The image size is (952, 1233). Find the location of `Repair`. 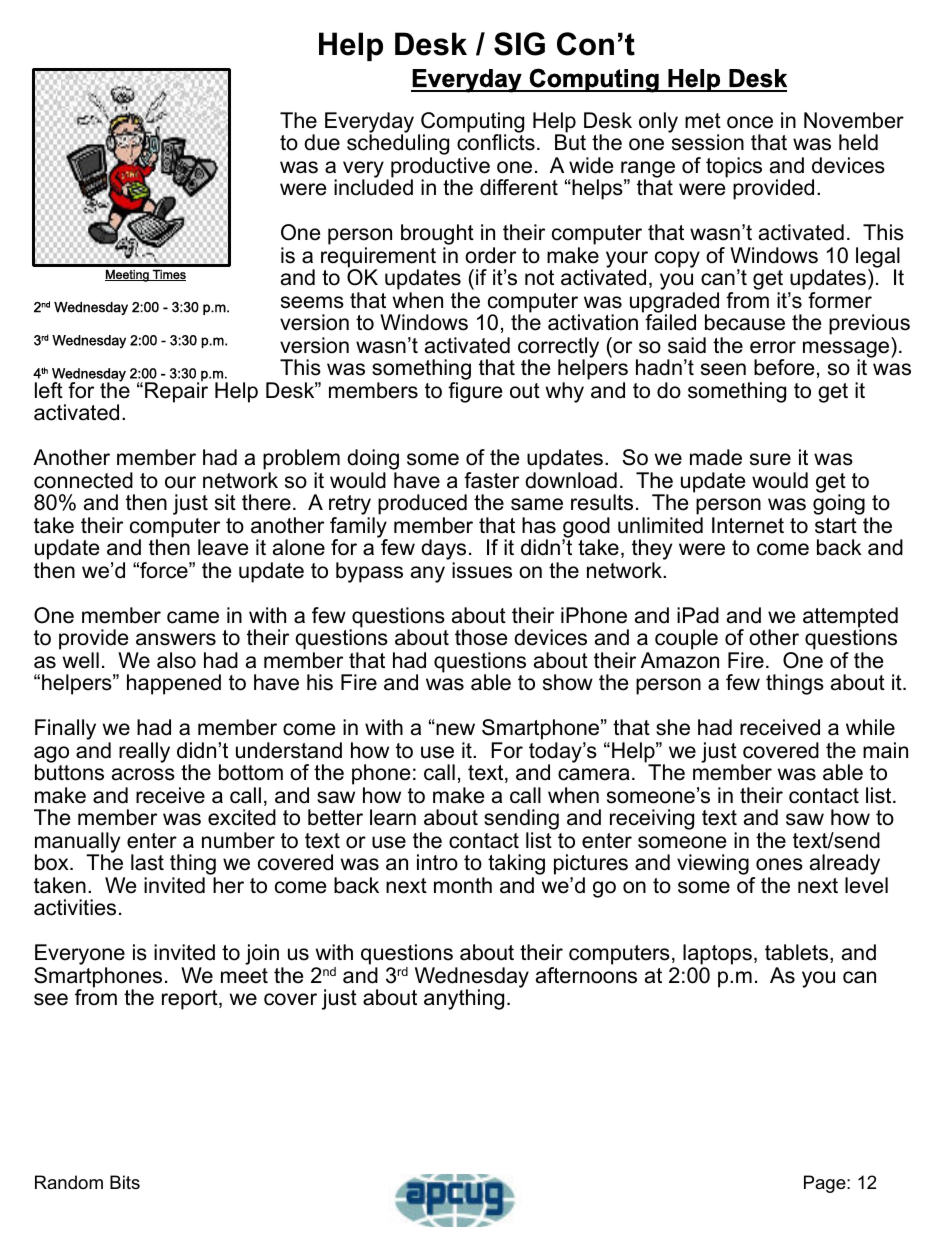

Repair is located at coordinates (176, 391).
